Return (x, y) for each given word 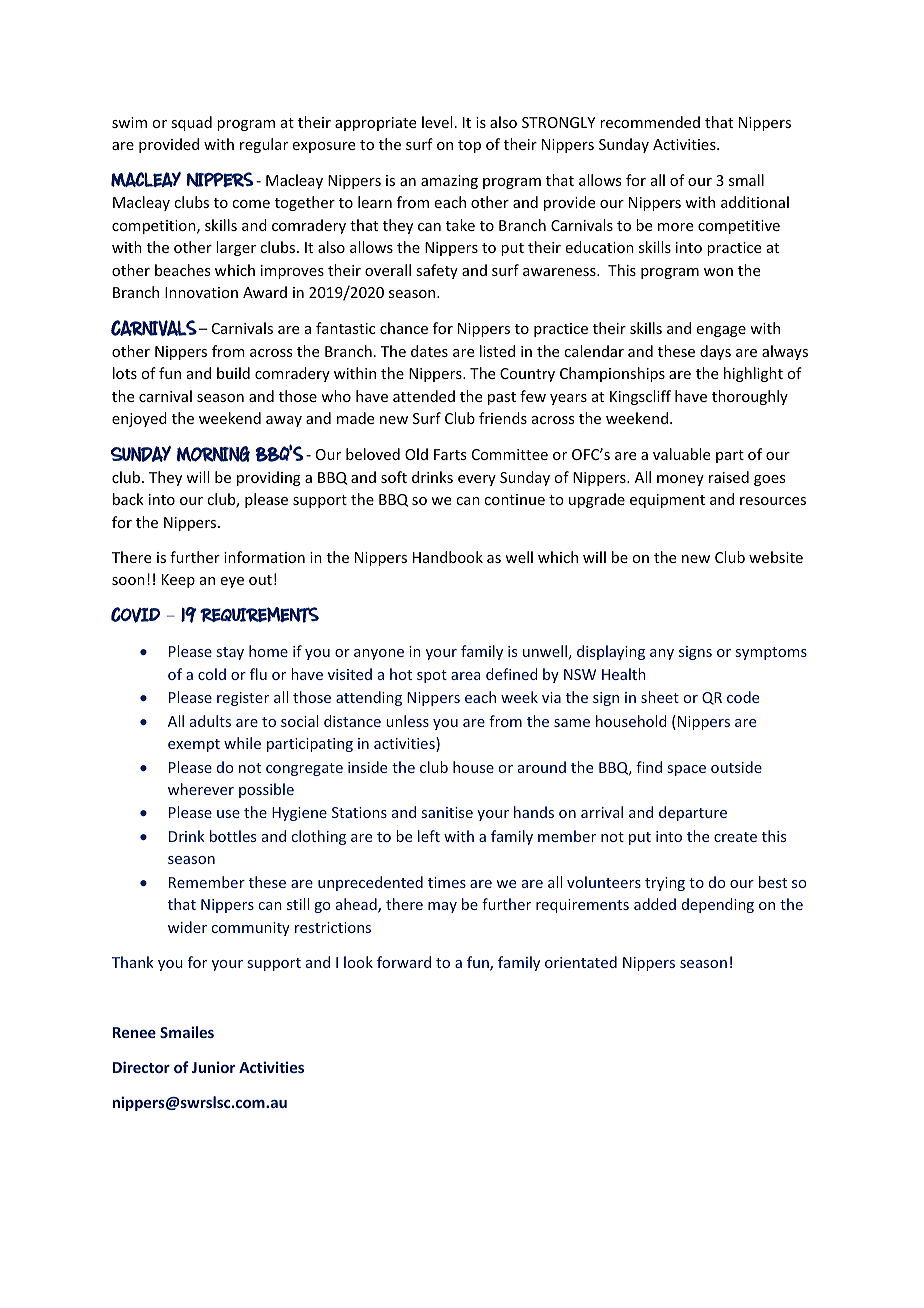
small (746, 180)
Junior (213, 1067)
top (469, 146)
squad (191, 123)
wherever (201, 789)
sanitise (447, 812)
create (735, 837)
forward (404, 962)
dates (429, 351)
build (233, 373)
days (715, 352)
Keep (178, 581)
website (776, 557)
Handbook (448, 557)
